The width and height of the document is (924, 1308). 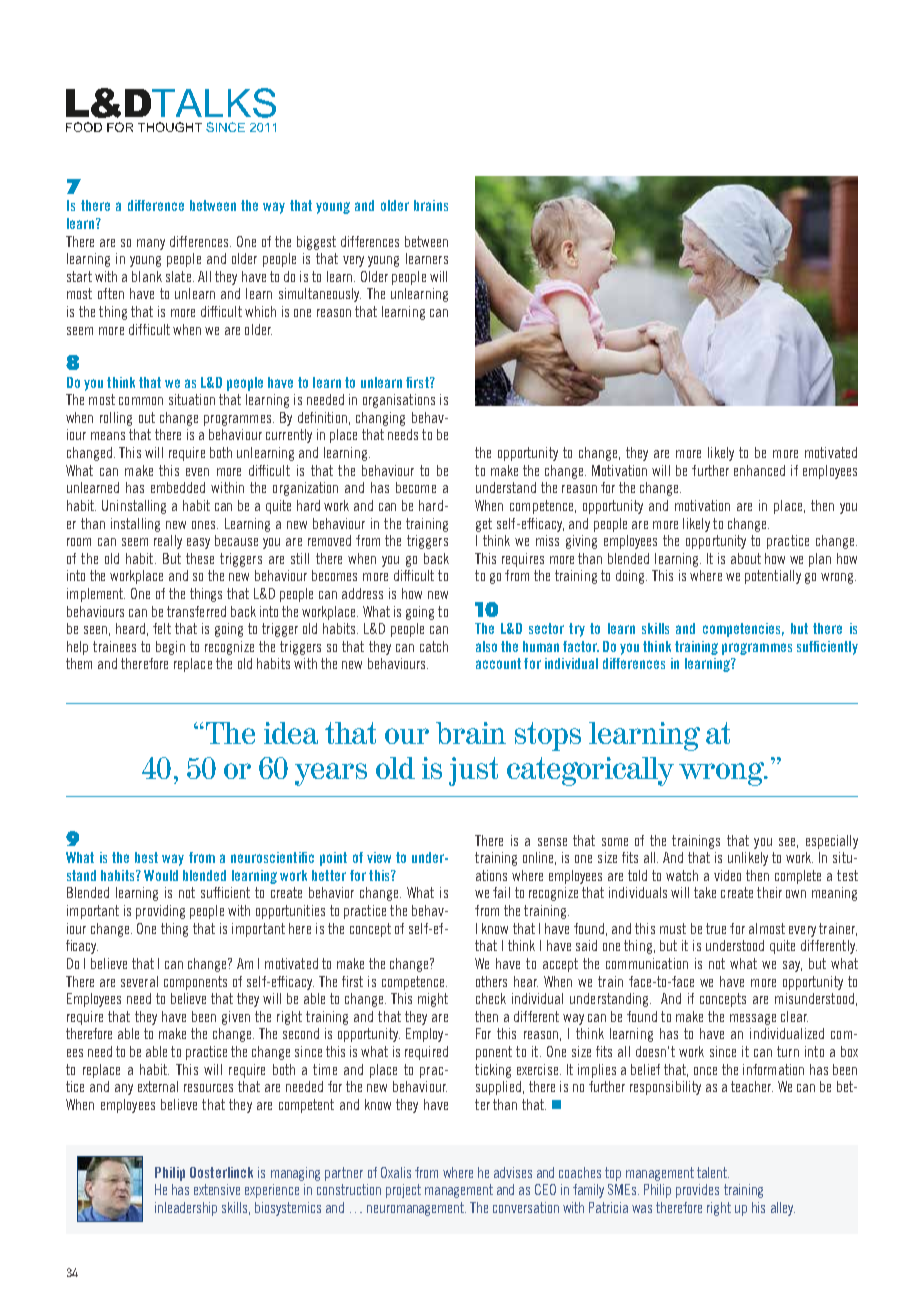 I want to click on enhanced, so click(x=759, y=470).
